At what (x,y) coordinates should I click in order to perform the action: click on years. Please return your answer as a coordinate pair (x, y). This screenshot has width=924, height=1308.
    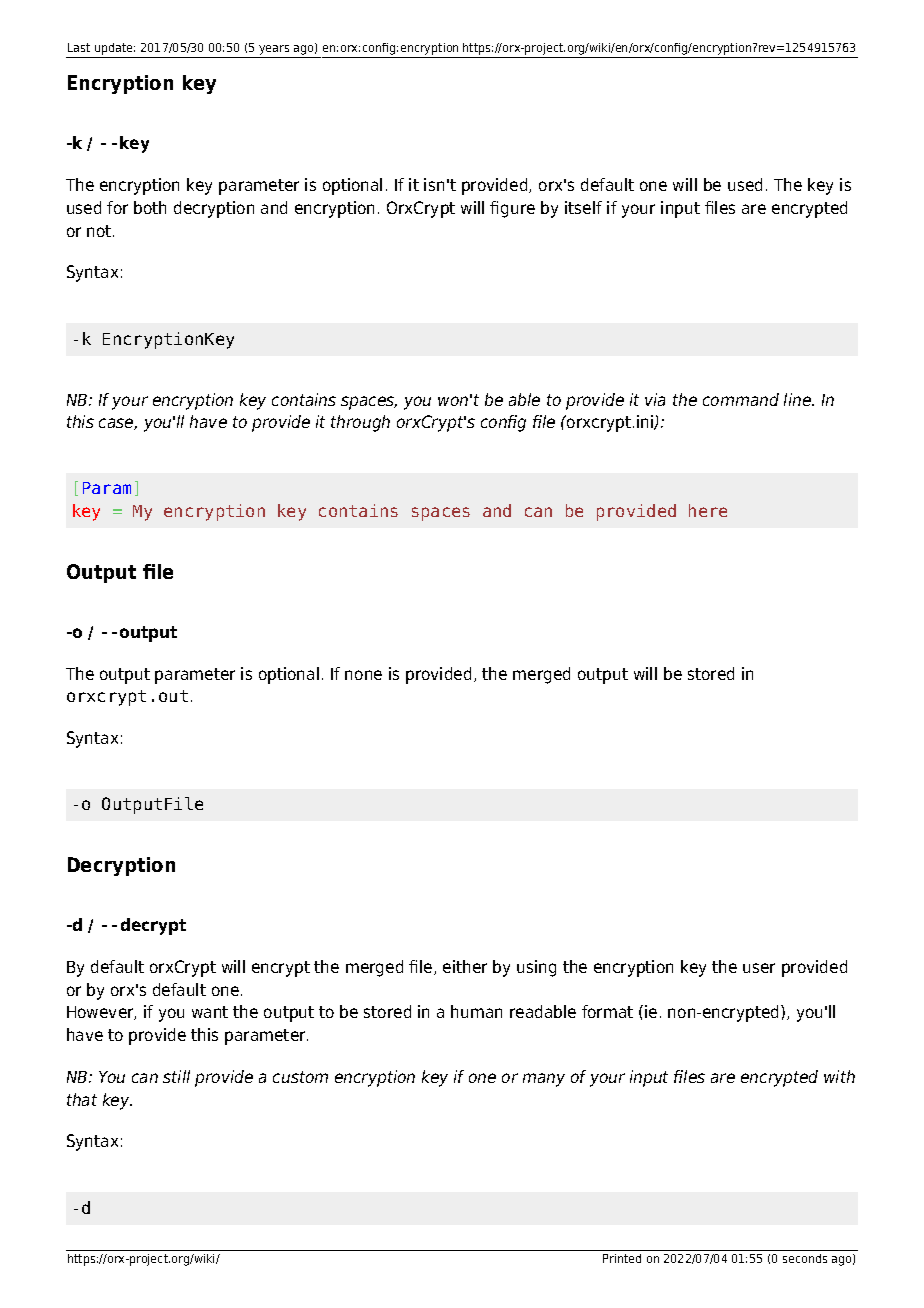
    Looking at the image, I should click on (274, 51).
